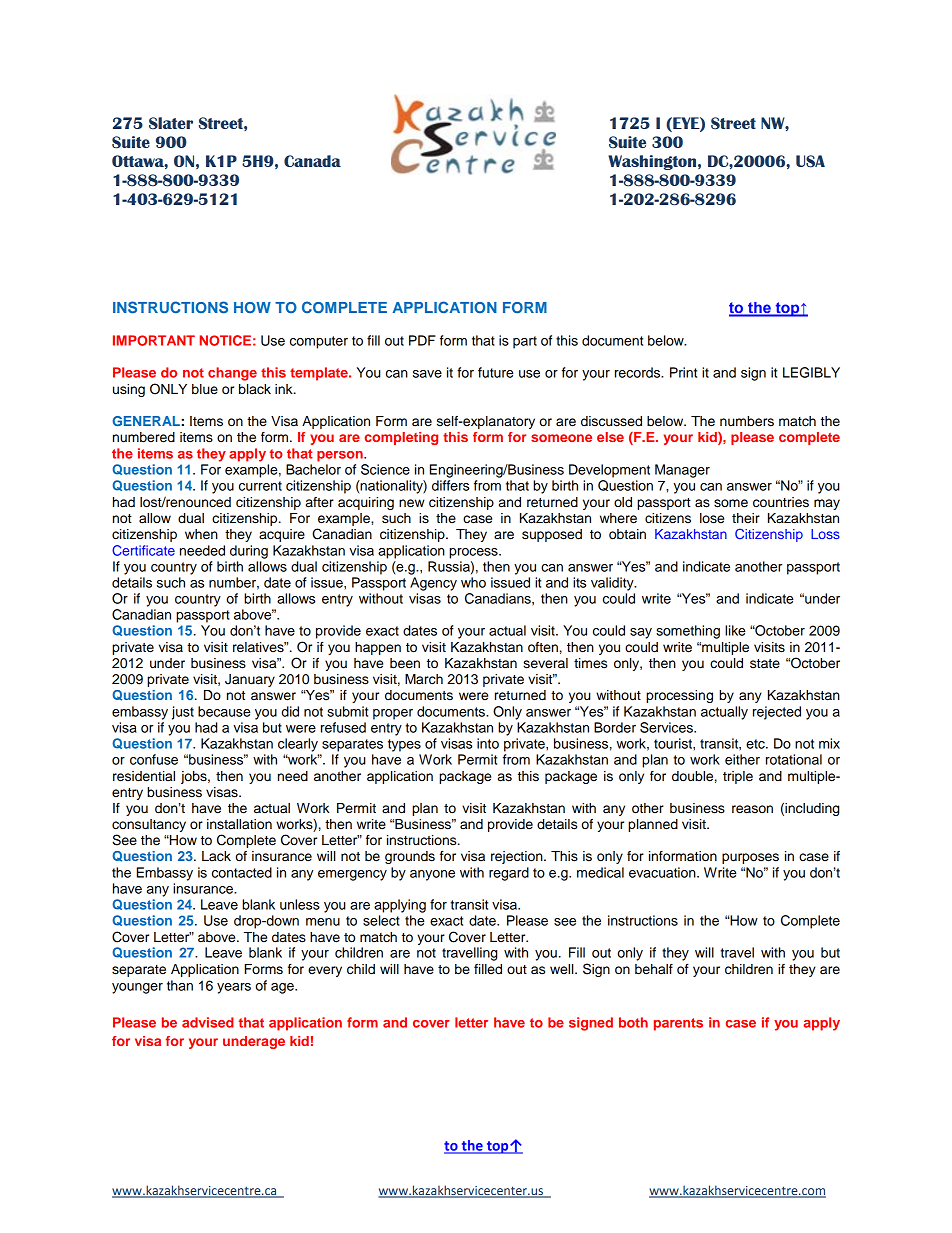 This document has width=952, height=1233. Describe the element at coordinates (234, 988) in the document. I see `years` at that location.
